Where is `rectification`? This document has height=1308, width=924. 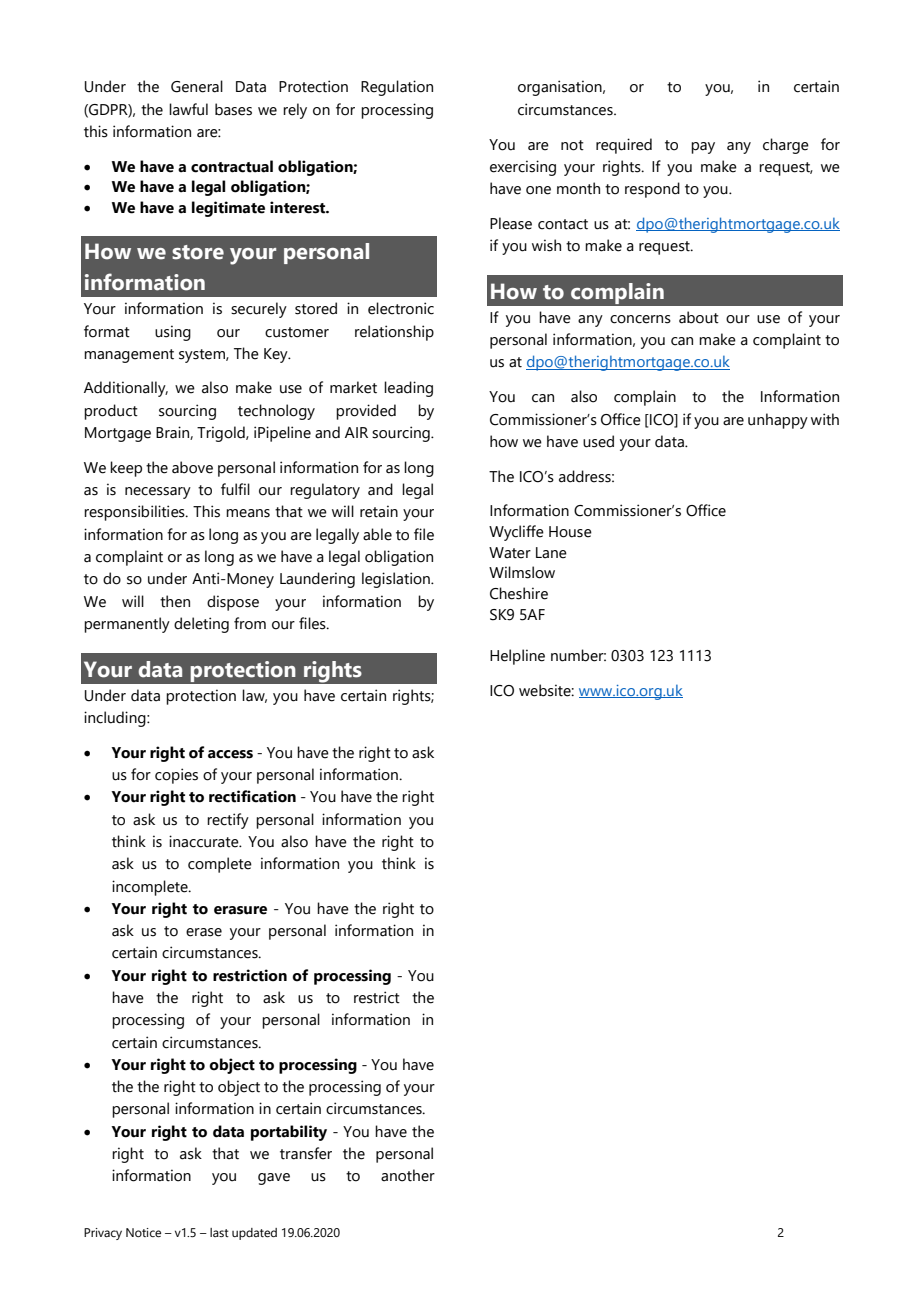 rectification is located at coordinates (252, 796).
